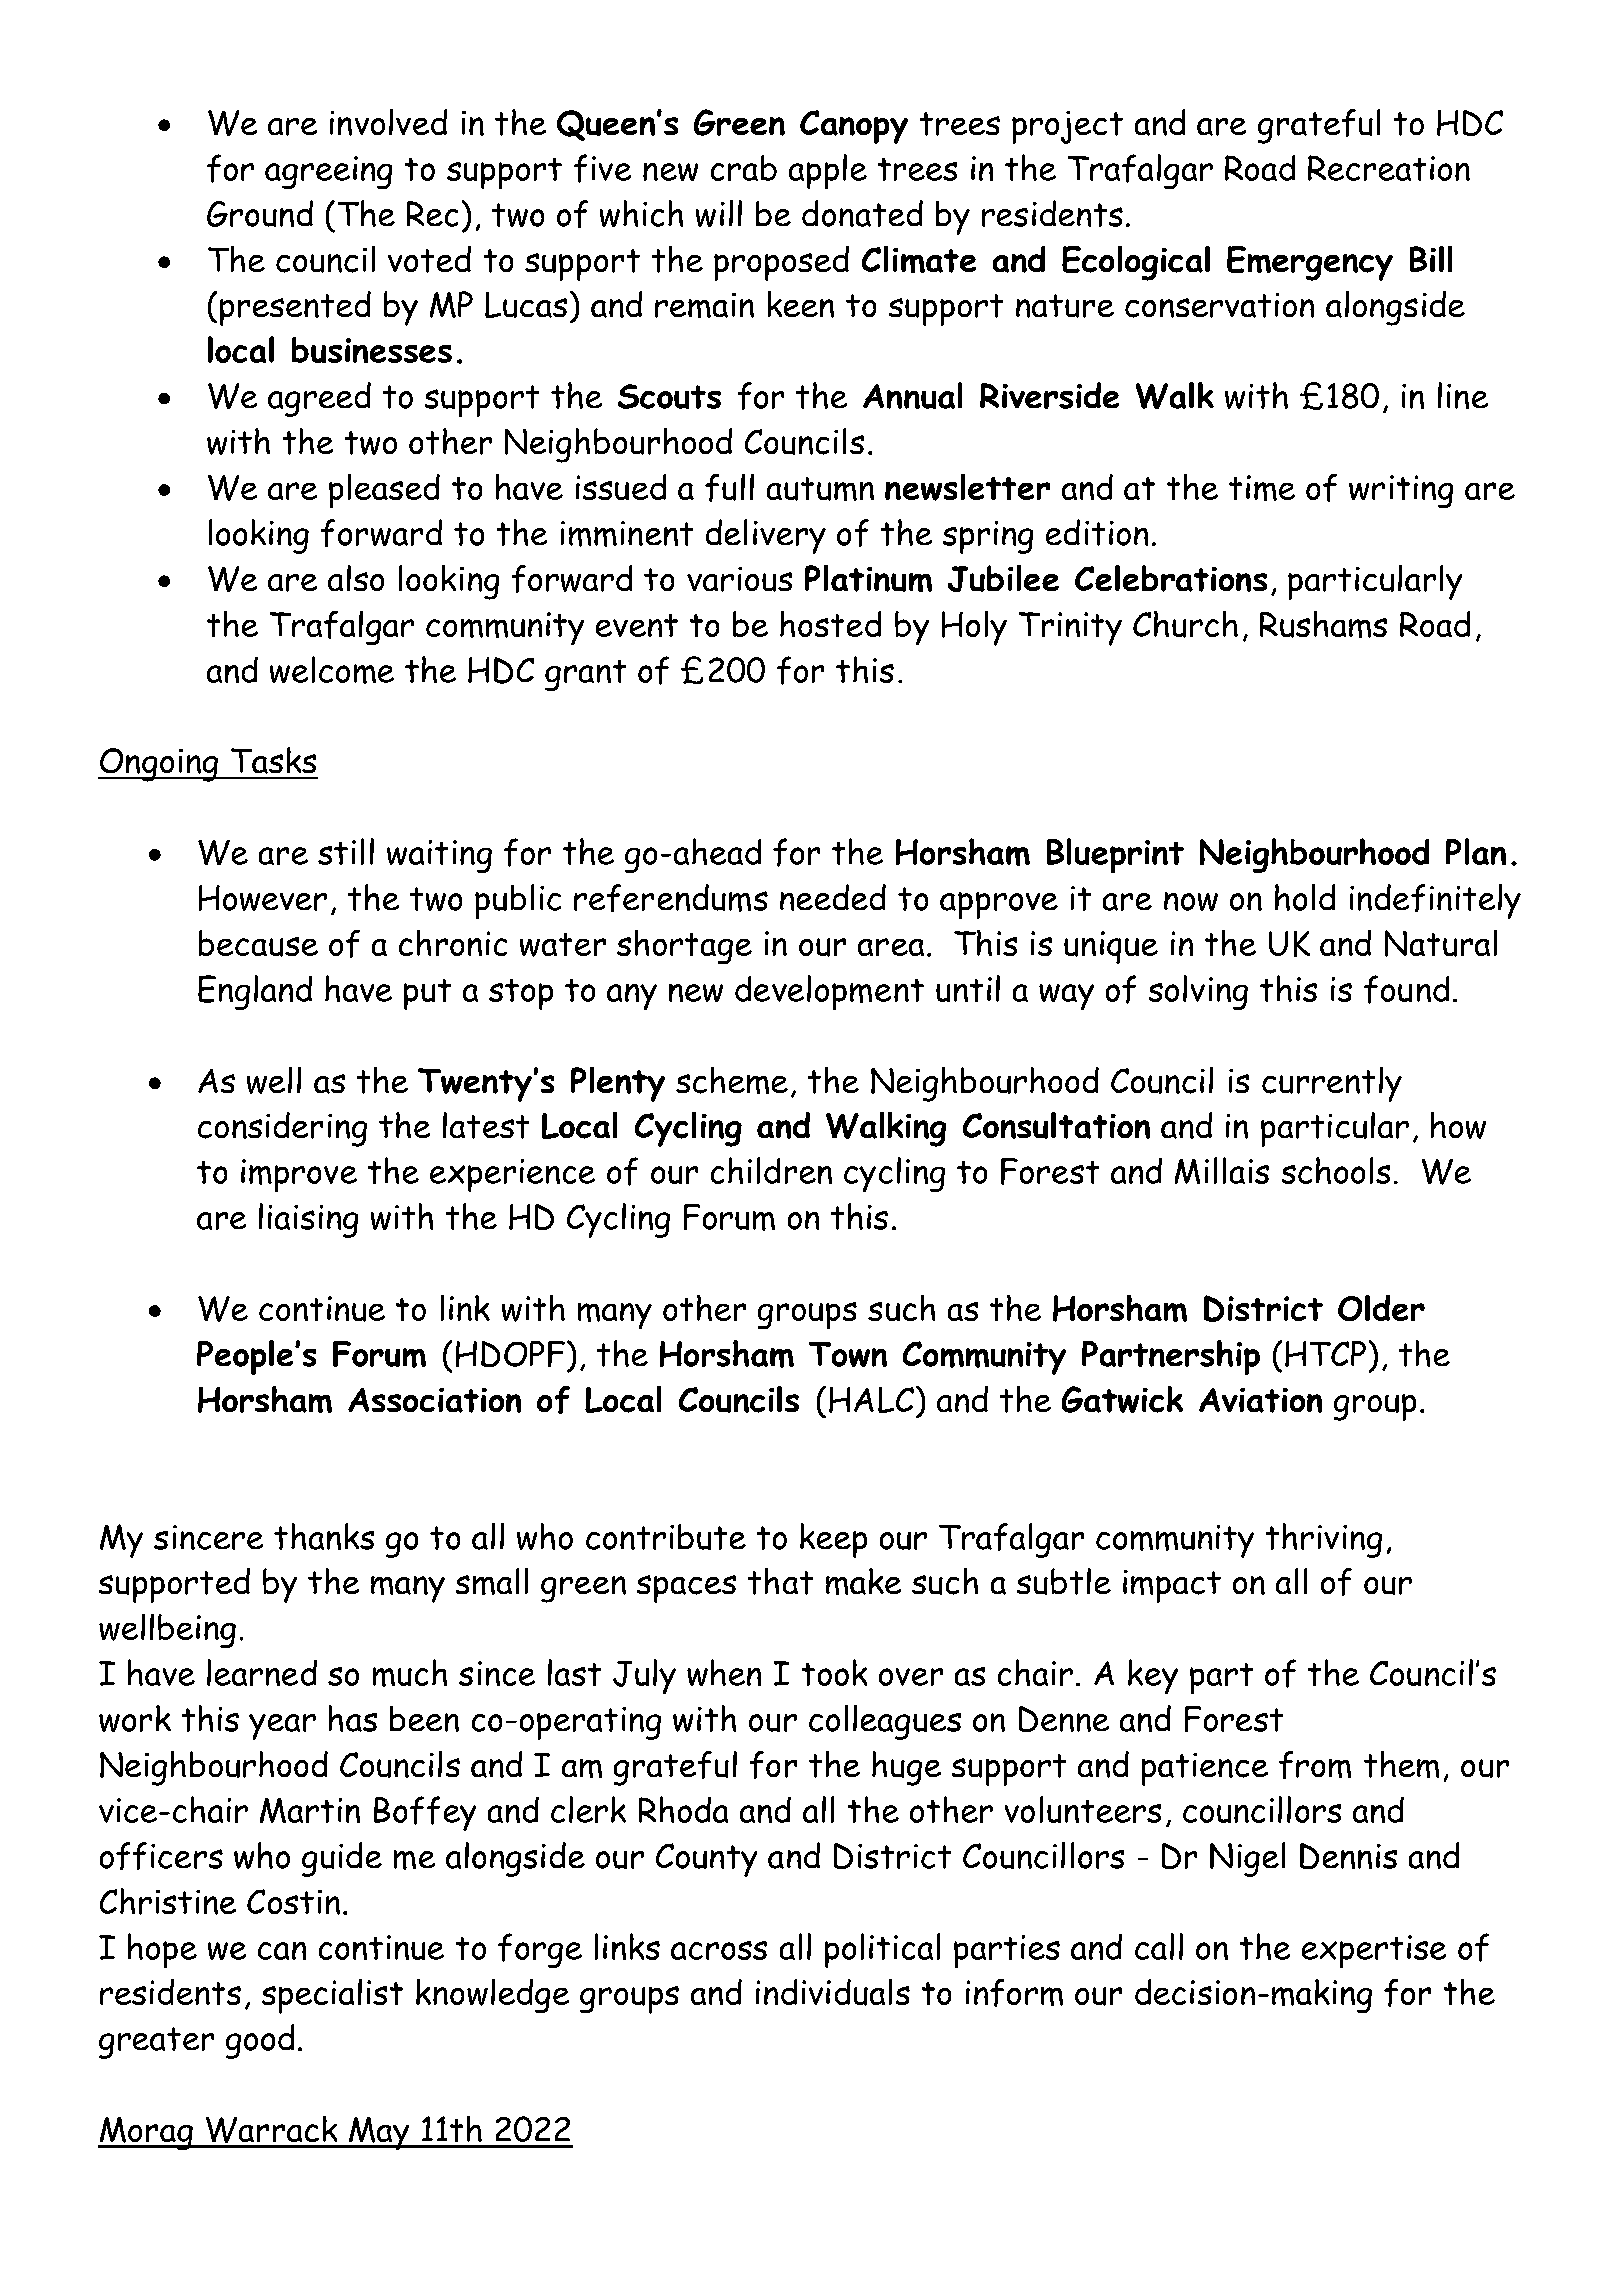 This document has height=2296, width=1622. Describe the element at coordinates (260, 2041) in the document. I see `good` at that location.
